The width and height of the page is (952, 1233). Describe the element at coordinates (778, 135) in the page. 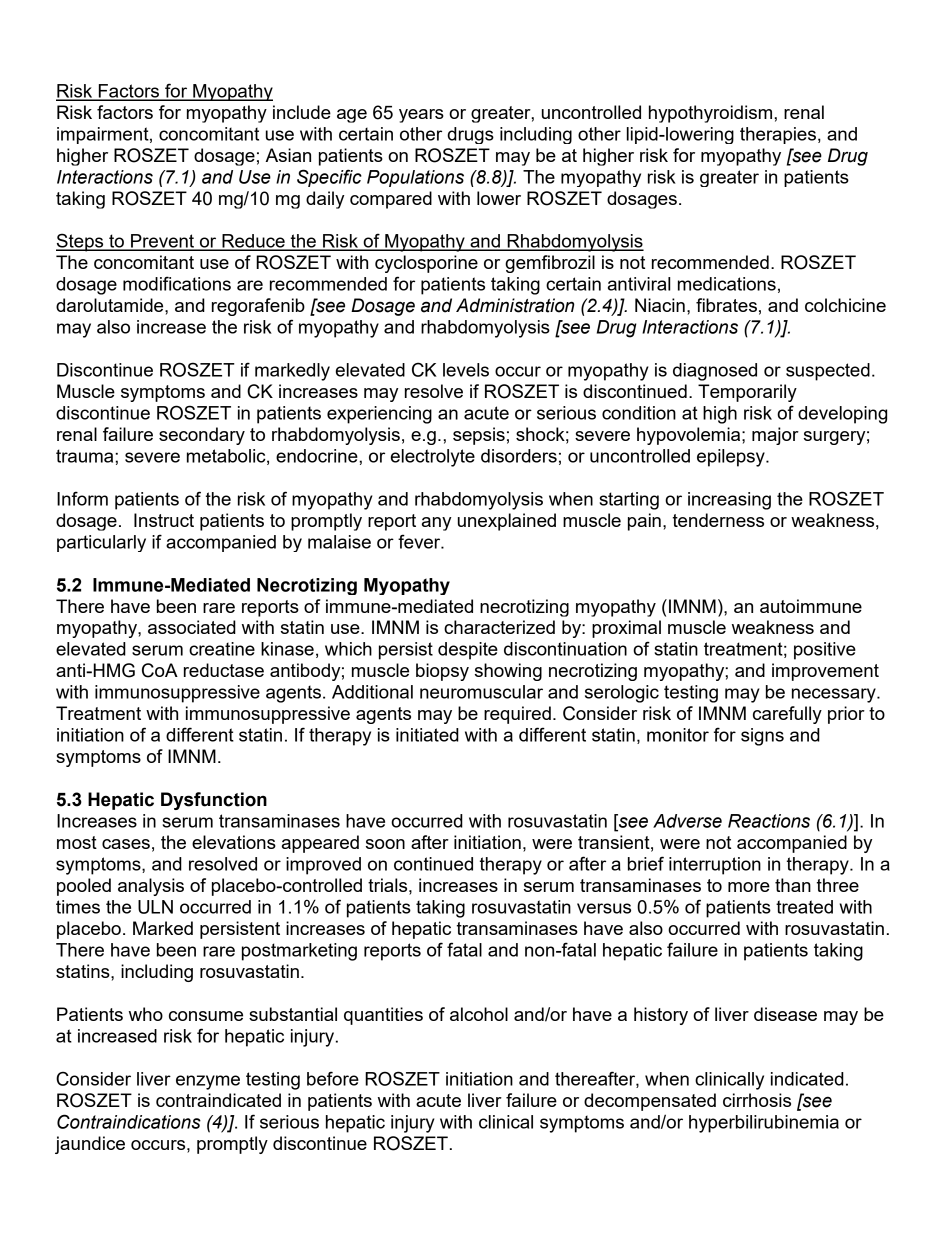

I see `therapies` at that location.
